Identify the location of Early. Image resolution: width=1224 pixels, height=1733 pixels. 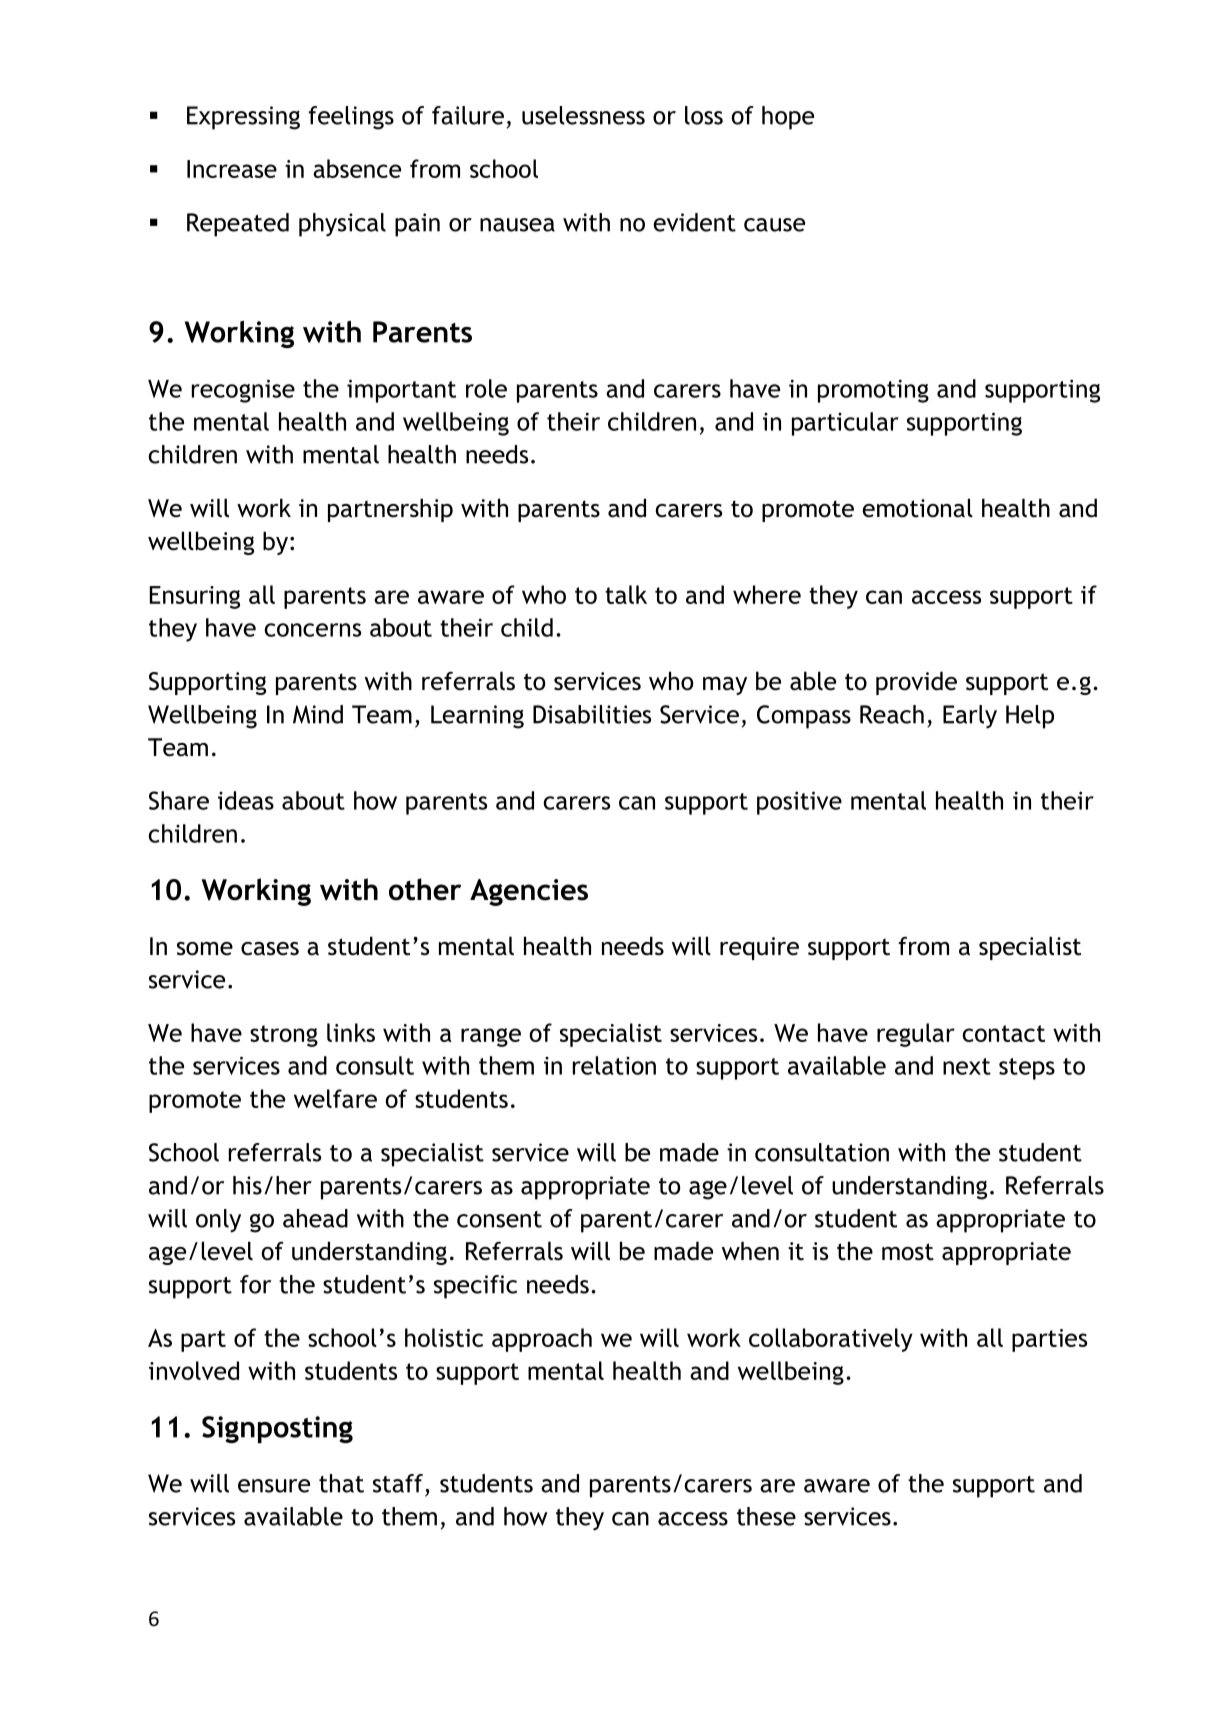
(970, 717).
